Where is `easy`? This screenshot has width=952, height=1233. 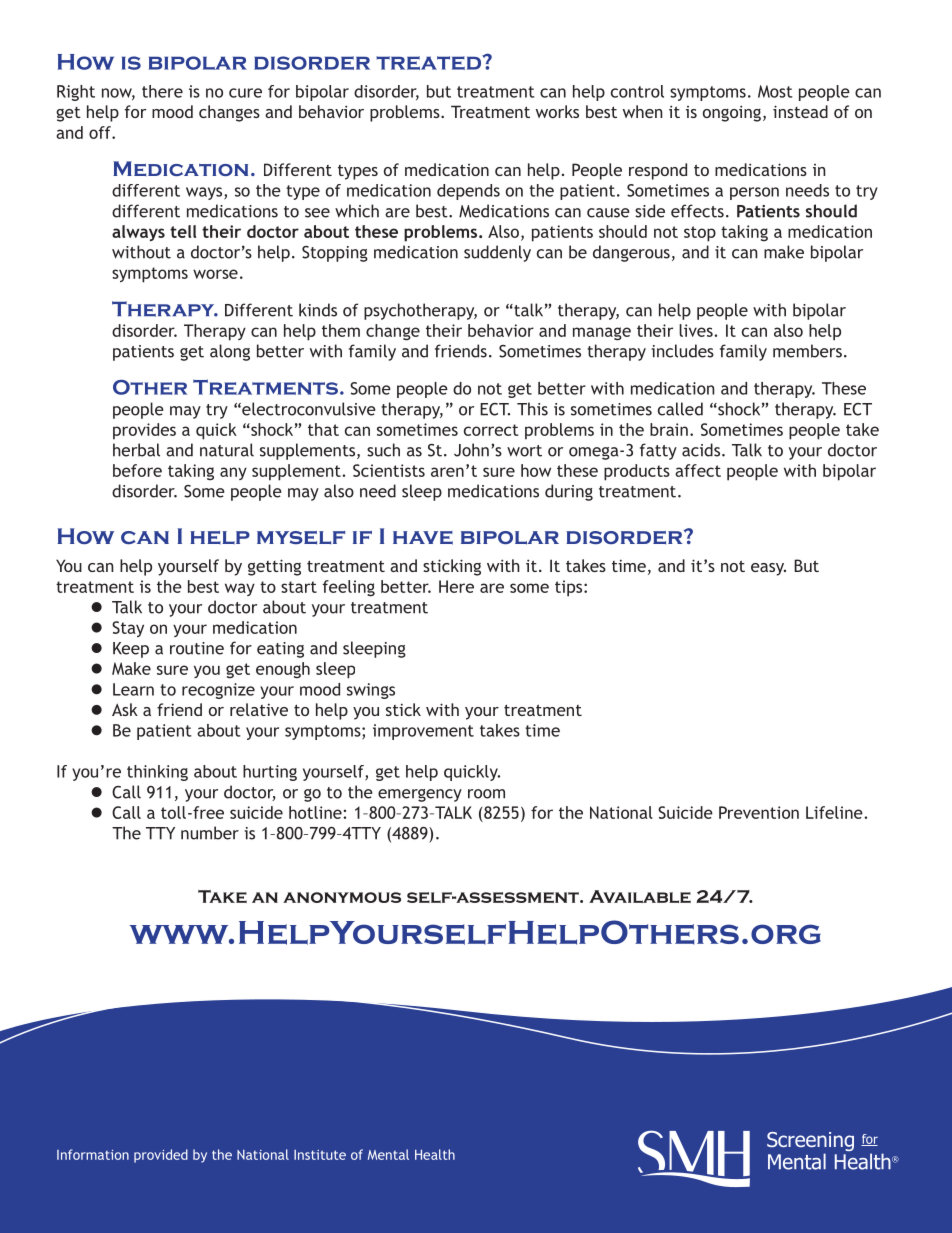 easy is located at coordinates (768, 569).
